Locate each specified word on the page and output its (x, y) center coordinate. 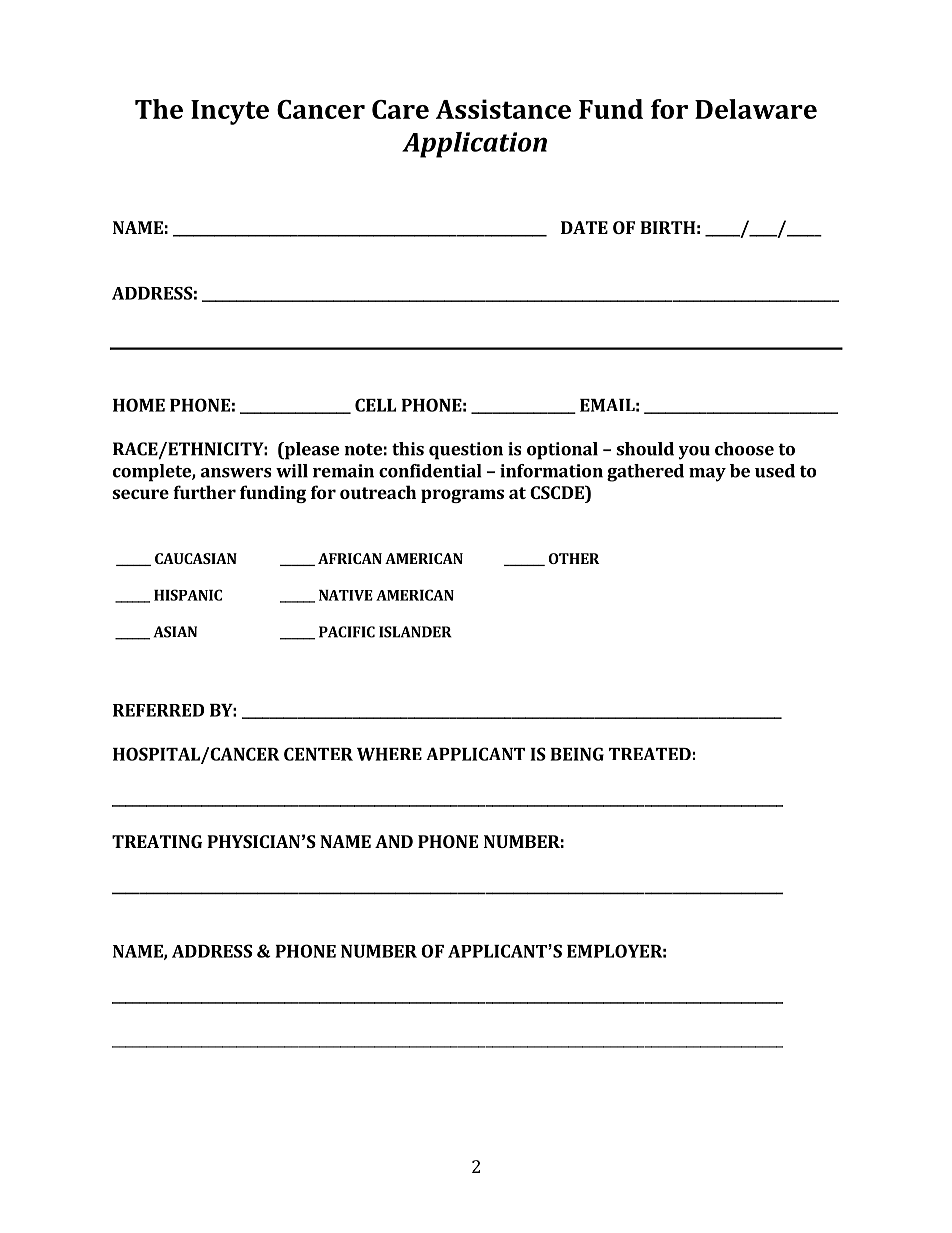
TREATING (157, 841)
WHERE (389, 754)
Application (474, 145)
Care (400, 109)
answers (236, 473)
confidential (430, 471)
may (707, 475)
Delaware (756, 109)
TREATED (650, 753)
